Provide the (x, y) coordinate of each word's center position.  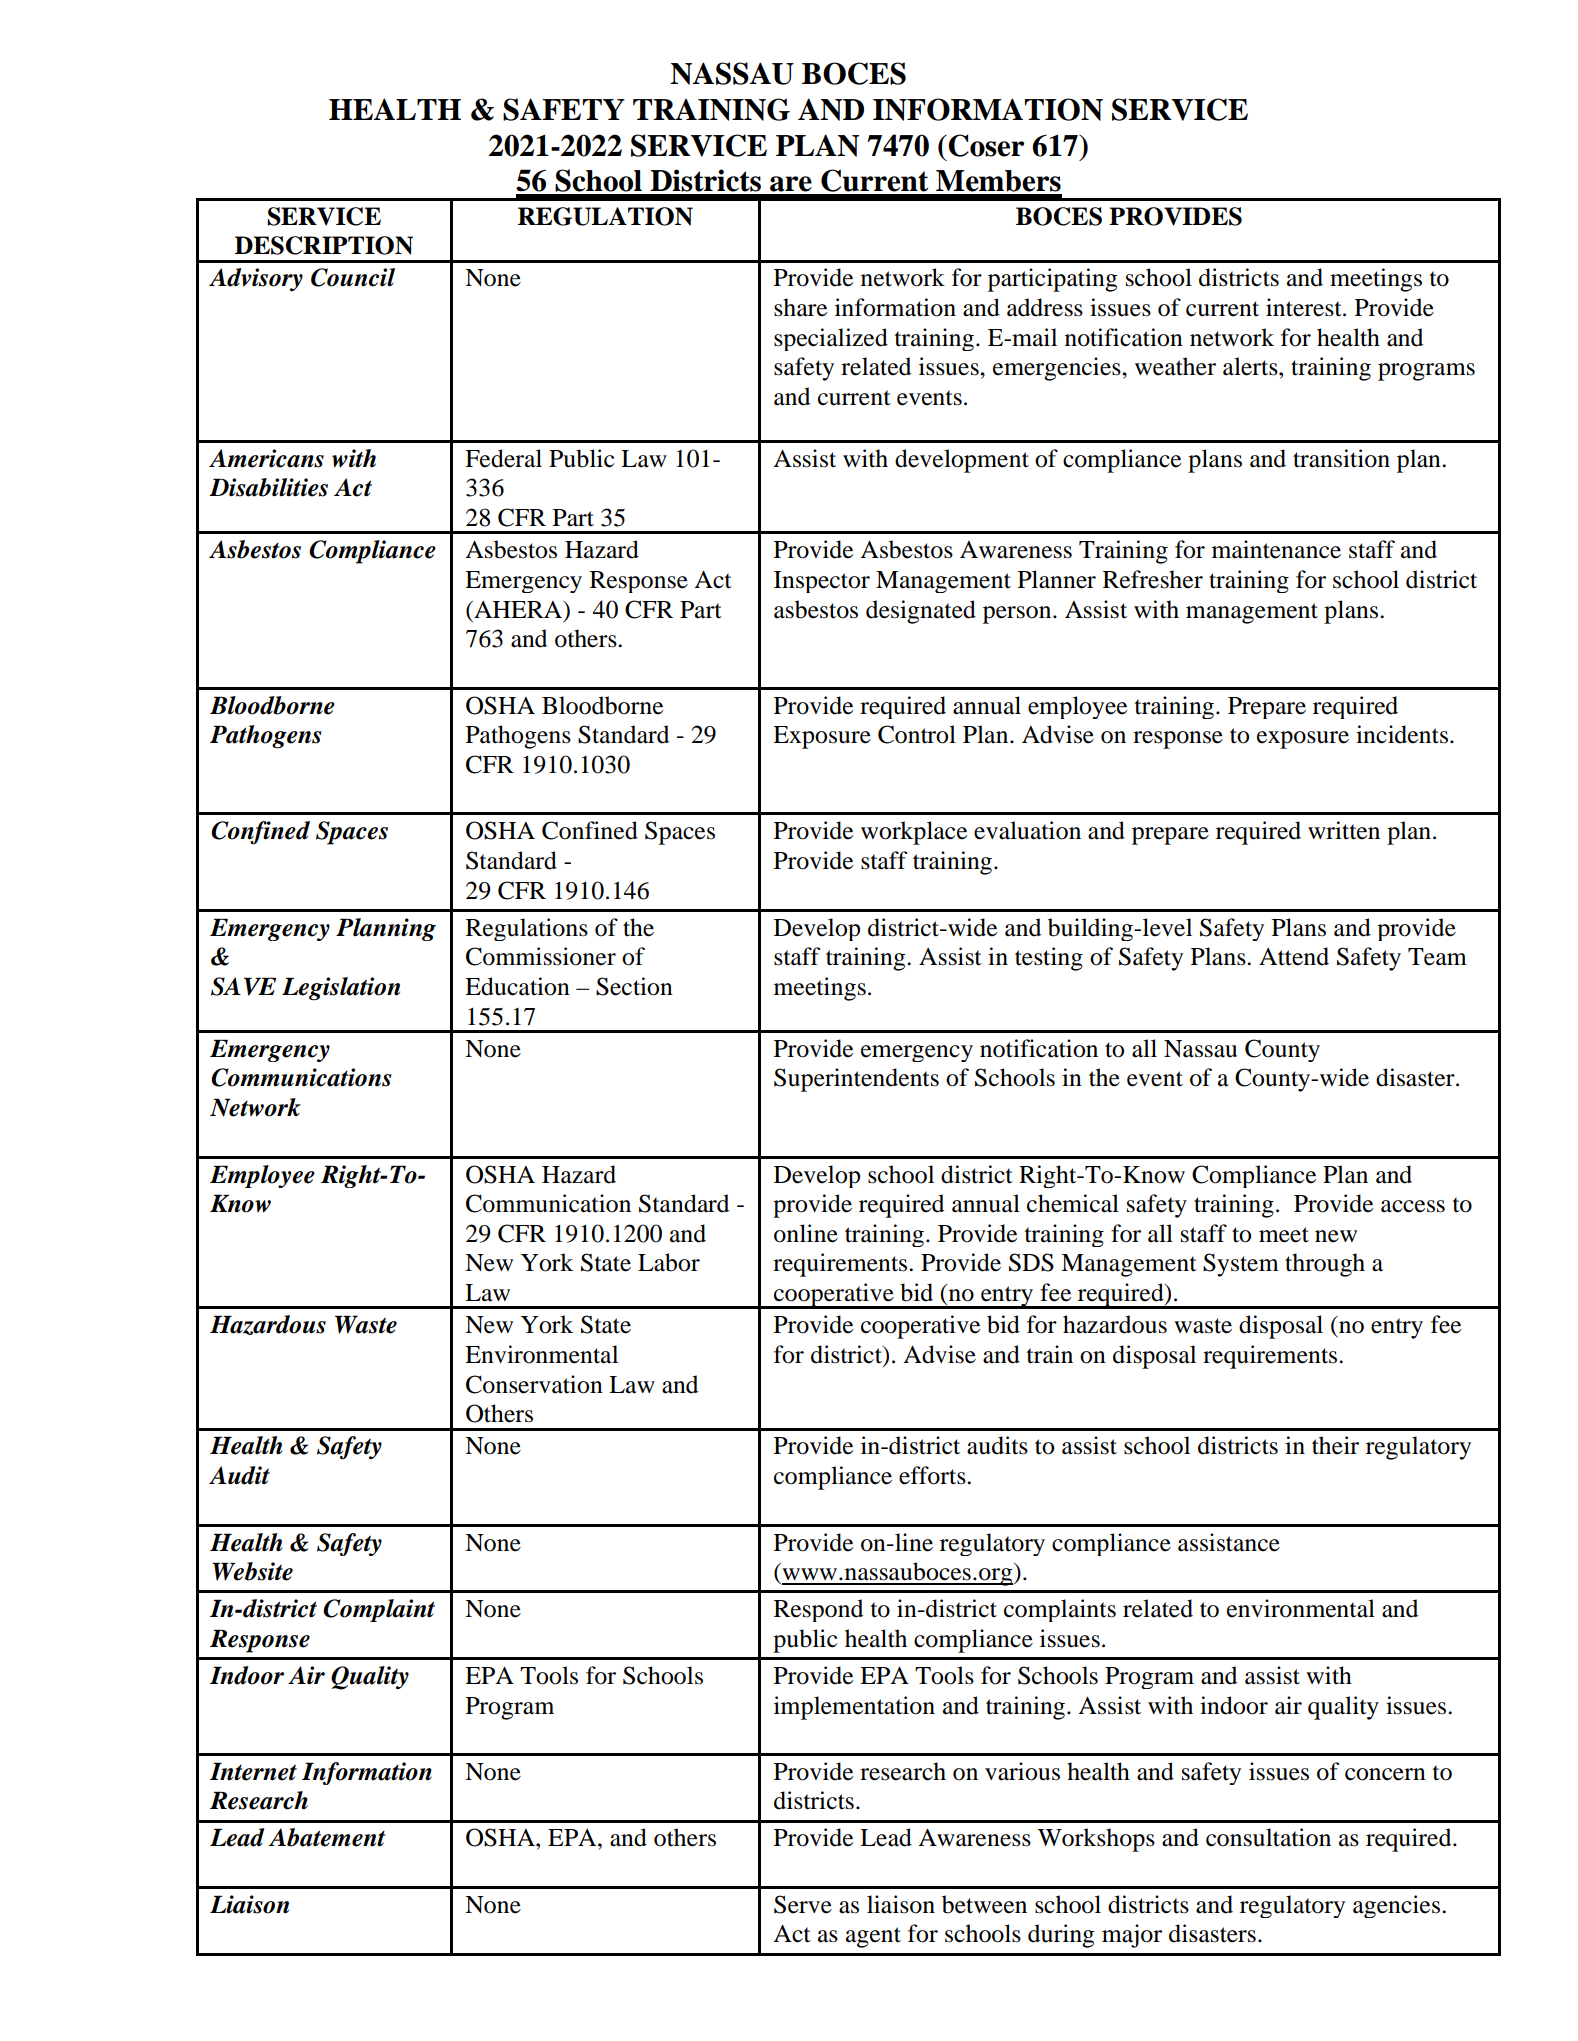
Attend (1294, 956)
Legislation (341, 989)
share (800, 307)
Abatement (327, 1837)
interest (1305, 307)
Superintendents (856, 1080)
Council (353, 277)
